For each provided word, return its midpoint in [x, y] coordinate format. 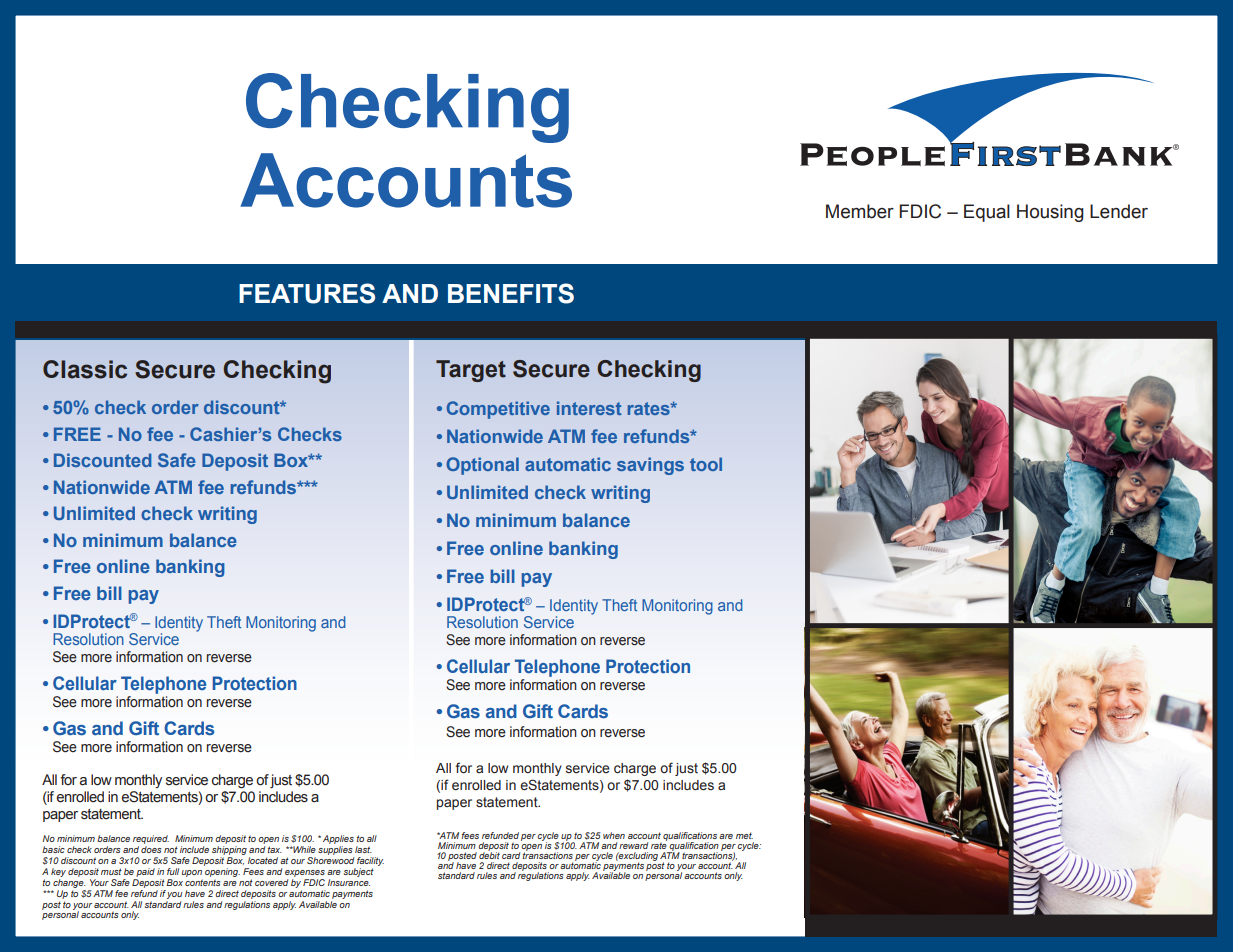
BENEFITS [511, 293]
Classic [85, 369]
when [614, 835]
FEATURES [307, 293]
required [151, 841]
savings [650, 466]
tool [706, 464]
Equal [987, 213]
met [744, 835]
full [173, 871]
